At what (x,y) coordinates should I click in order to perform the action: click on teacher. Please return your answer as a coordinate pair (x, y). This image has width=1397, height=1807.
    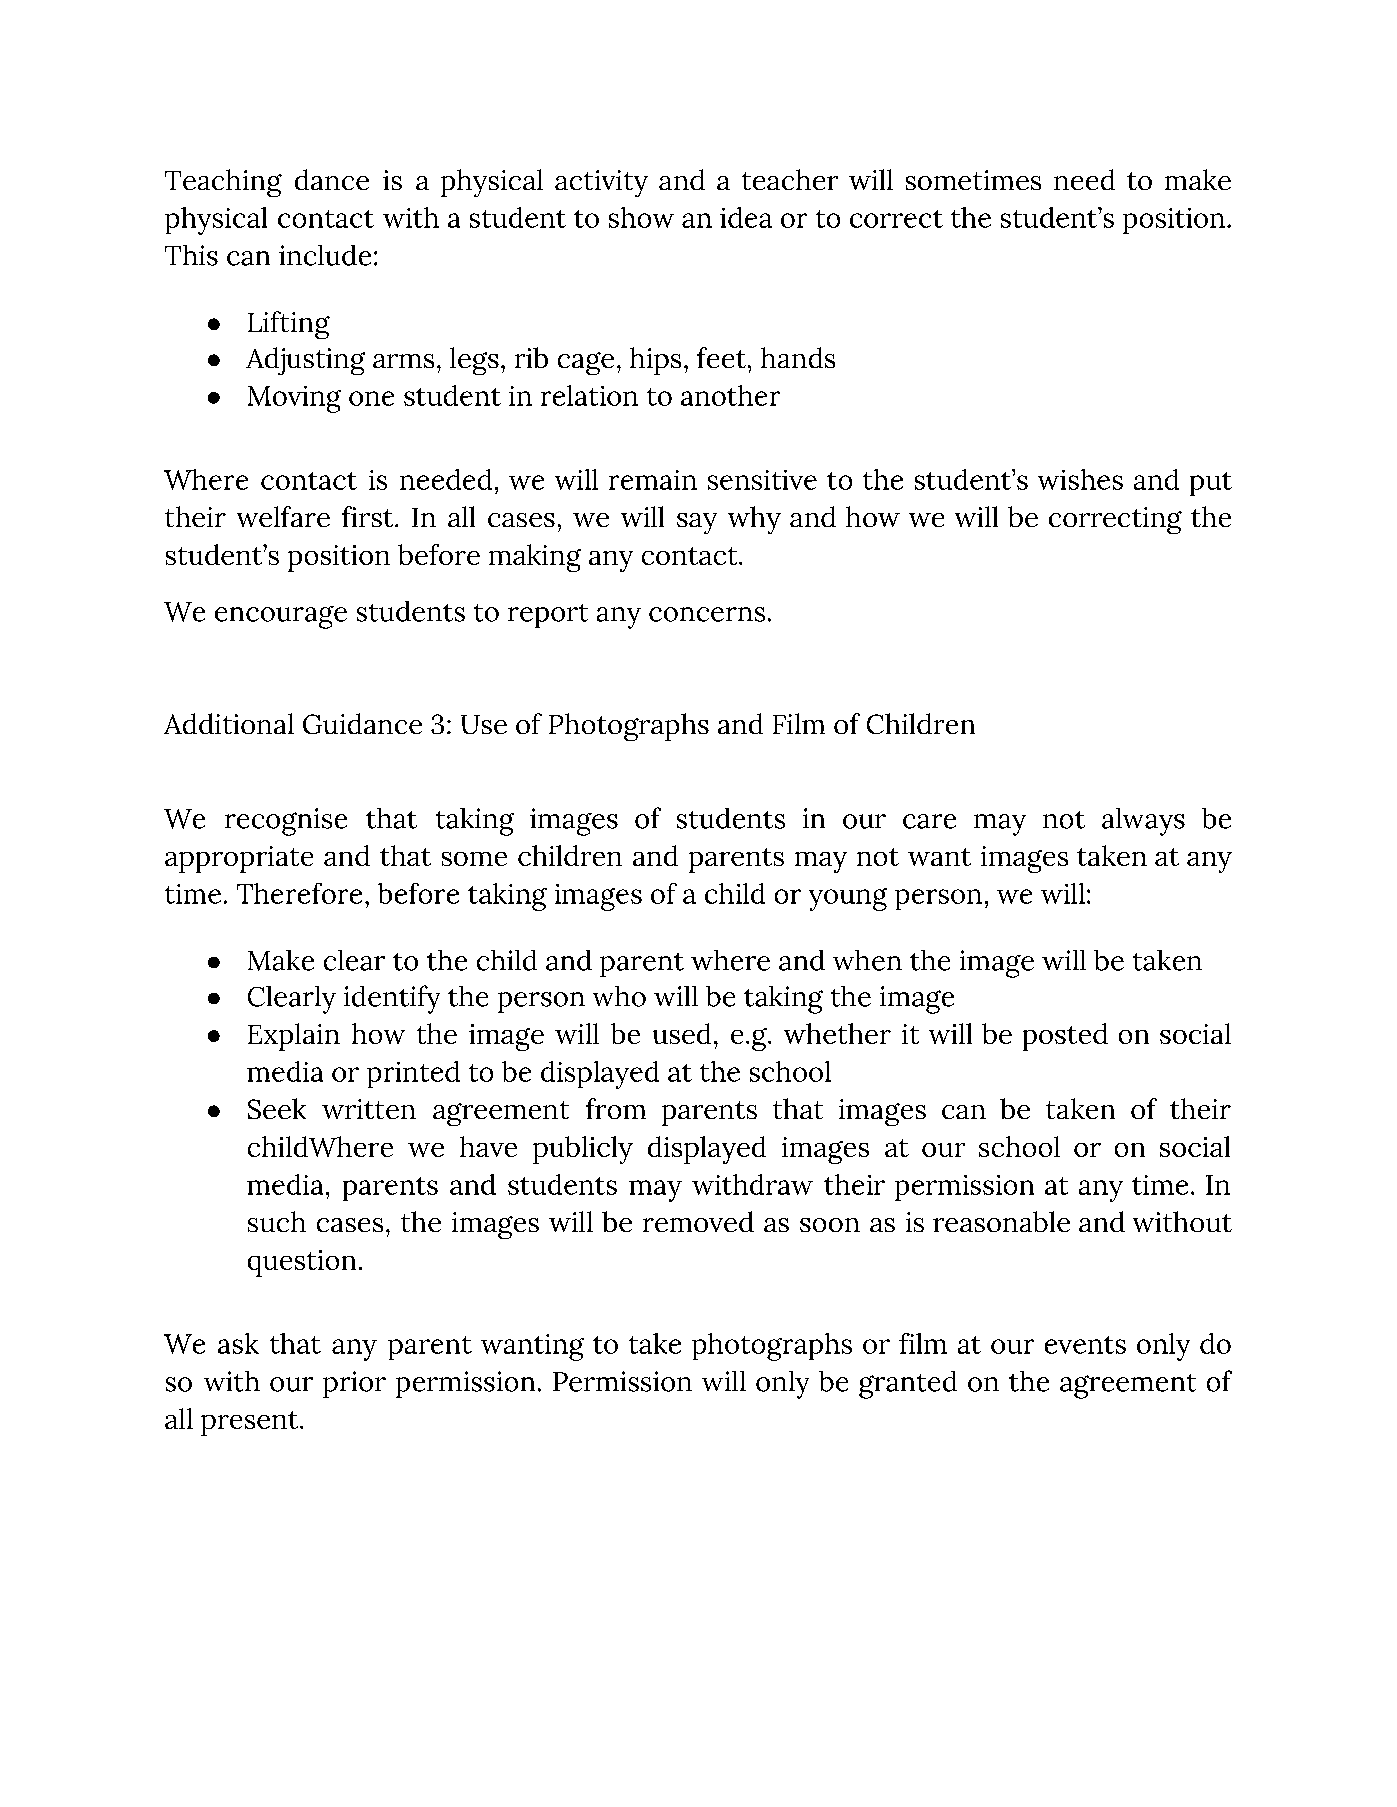
    Looking at the image, I should click on (790, 179).
